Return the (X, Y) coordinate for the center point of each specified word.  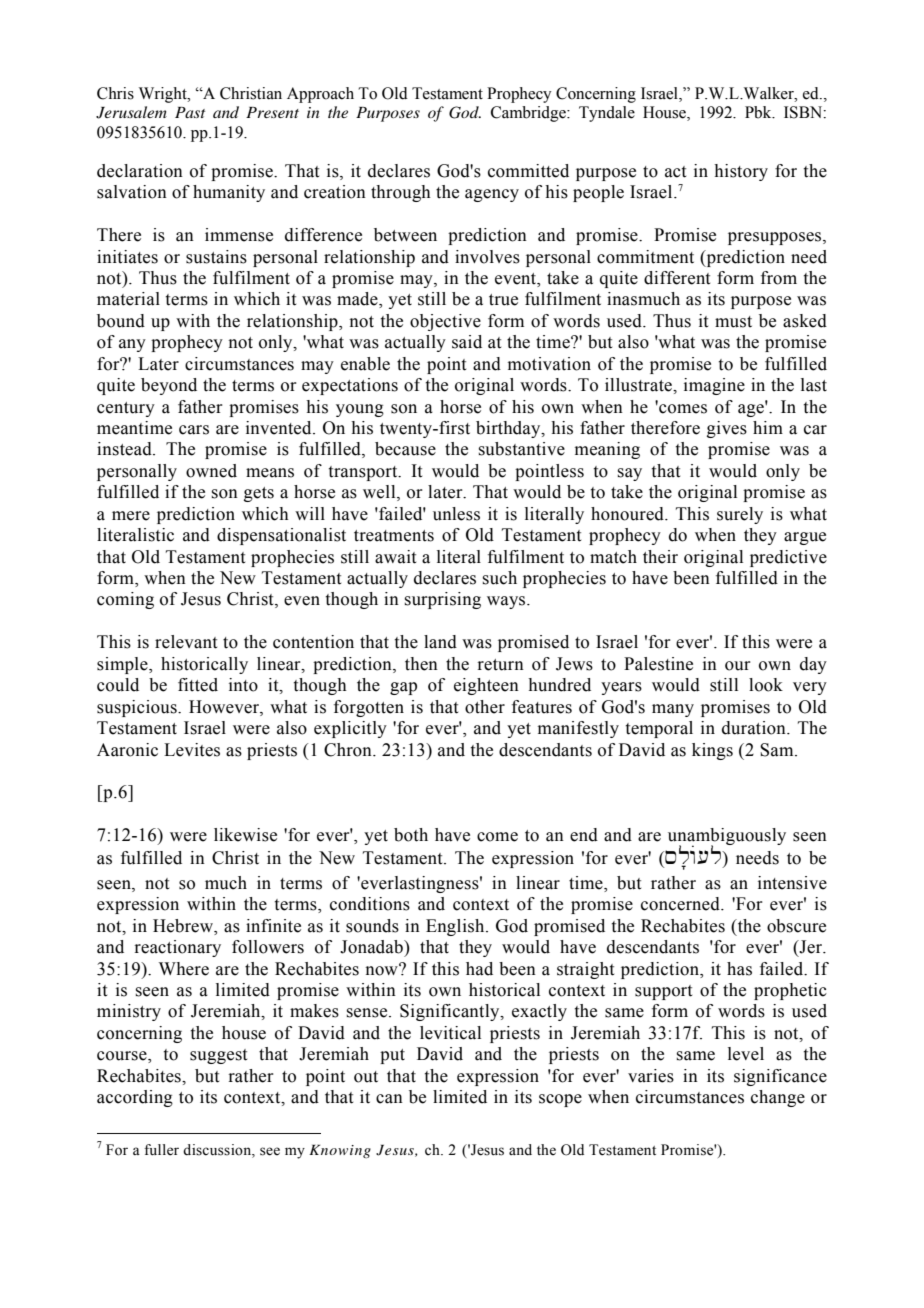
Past (190, 112)
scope (560, 1100)
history (741, 172)
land (440, 642)
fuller (161, 1150)
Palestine (658, 664)
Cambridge (529, 114)
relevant (186, 642)
